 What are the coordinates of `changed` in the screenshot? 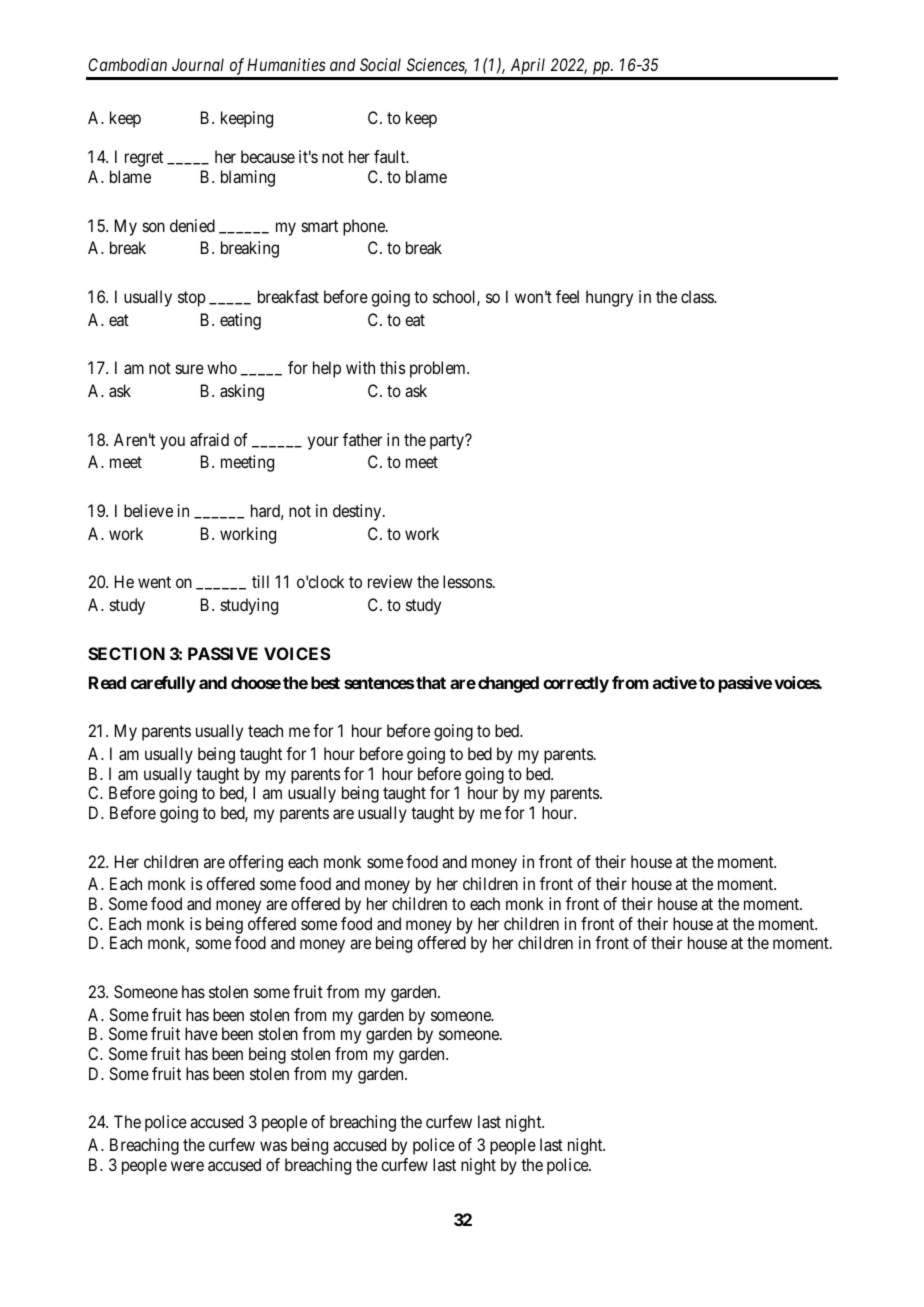 It's located at (508, 684).
